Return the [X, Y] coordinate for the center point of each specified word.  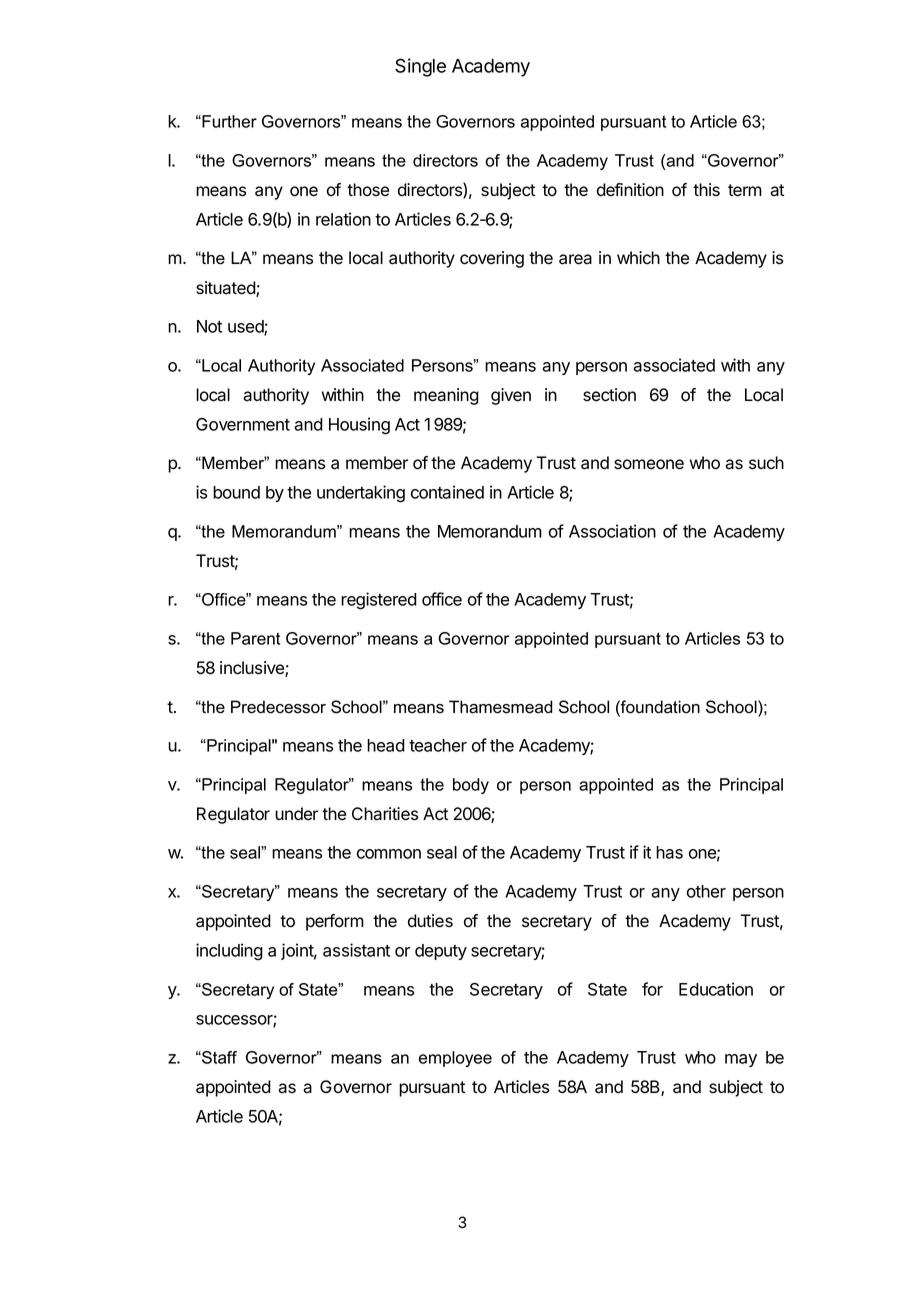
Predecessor [278, 707]
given [511, 396]
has [669, 852]
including [229, 952]
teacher [438, 745]
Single [420, 67]
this [706, 190]
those [368, 190]
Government [243, 424]
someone [649, 464]
